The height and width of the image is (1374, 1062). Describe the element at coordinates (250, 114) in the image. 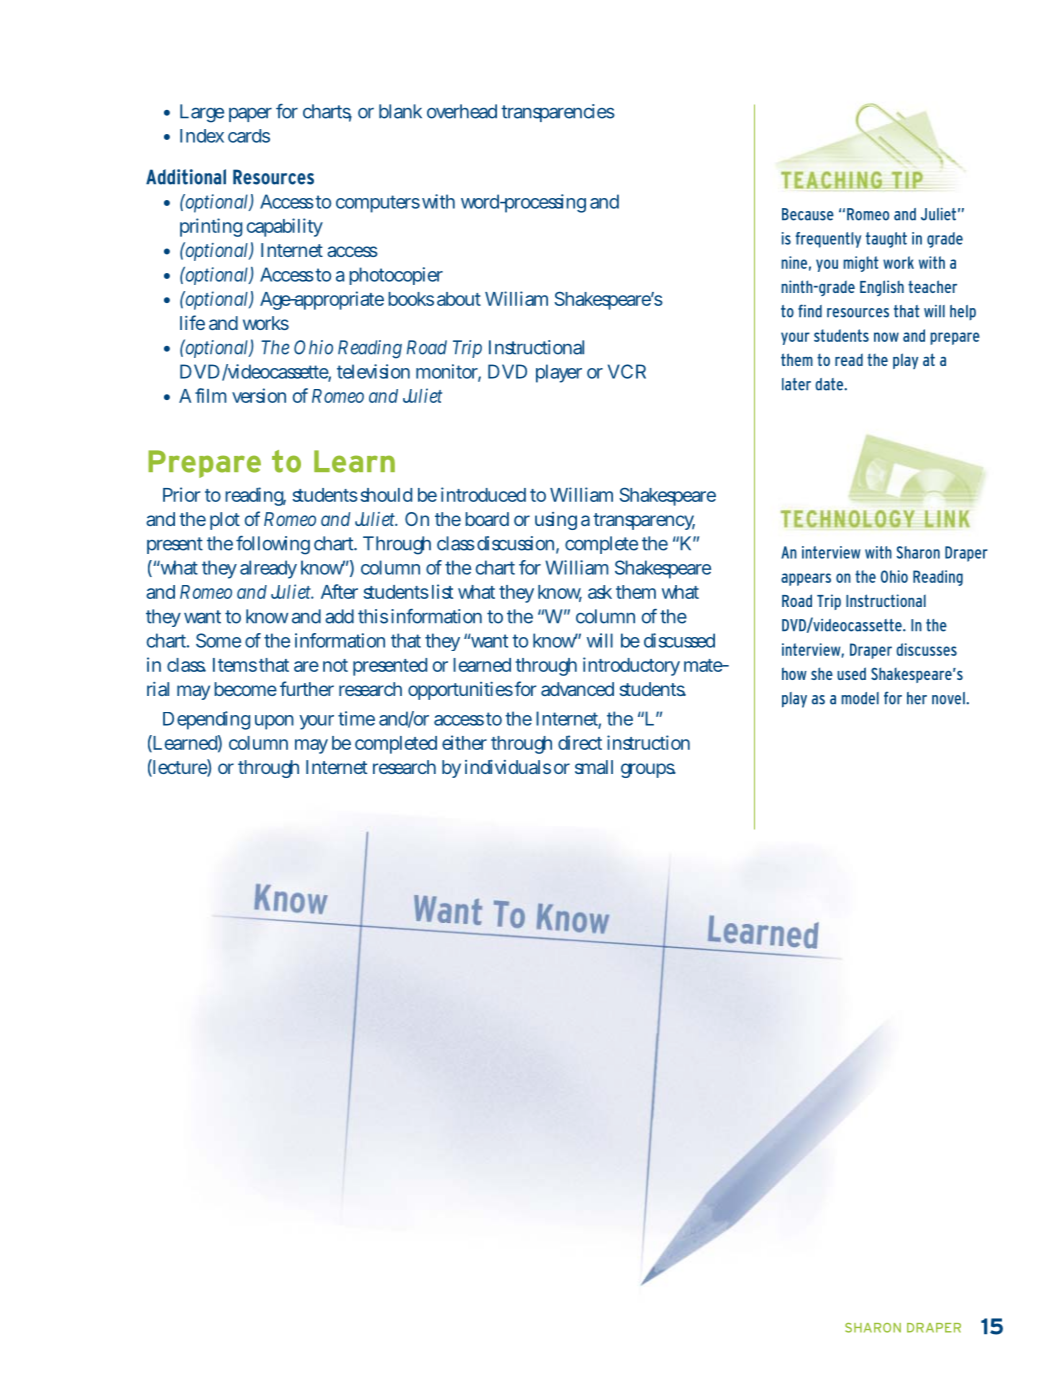

I see `paper` at that location.
